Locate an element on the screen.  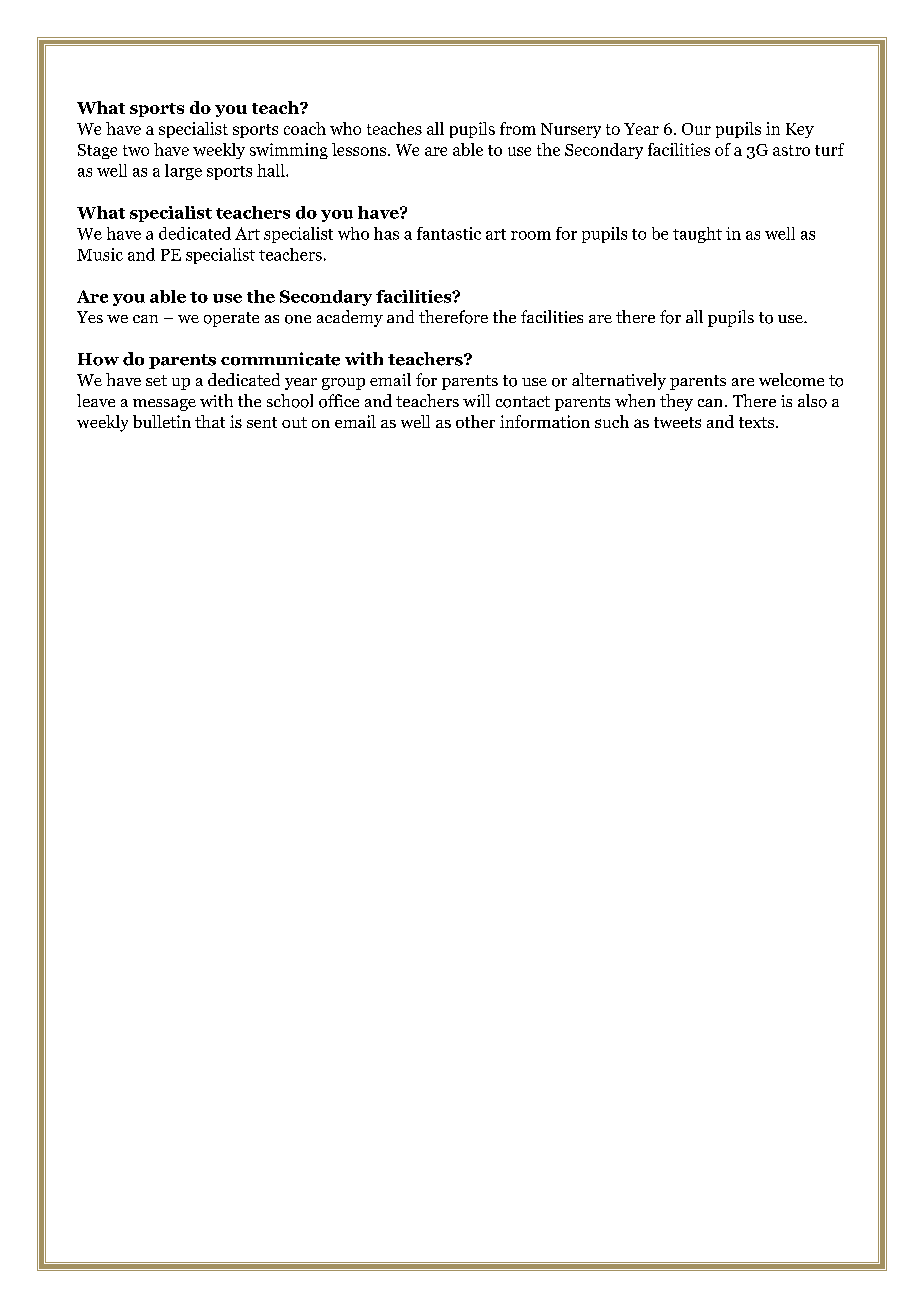
How is located at coordinates (98, 359).
